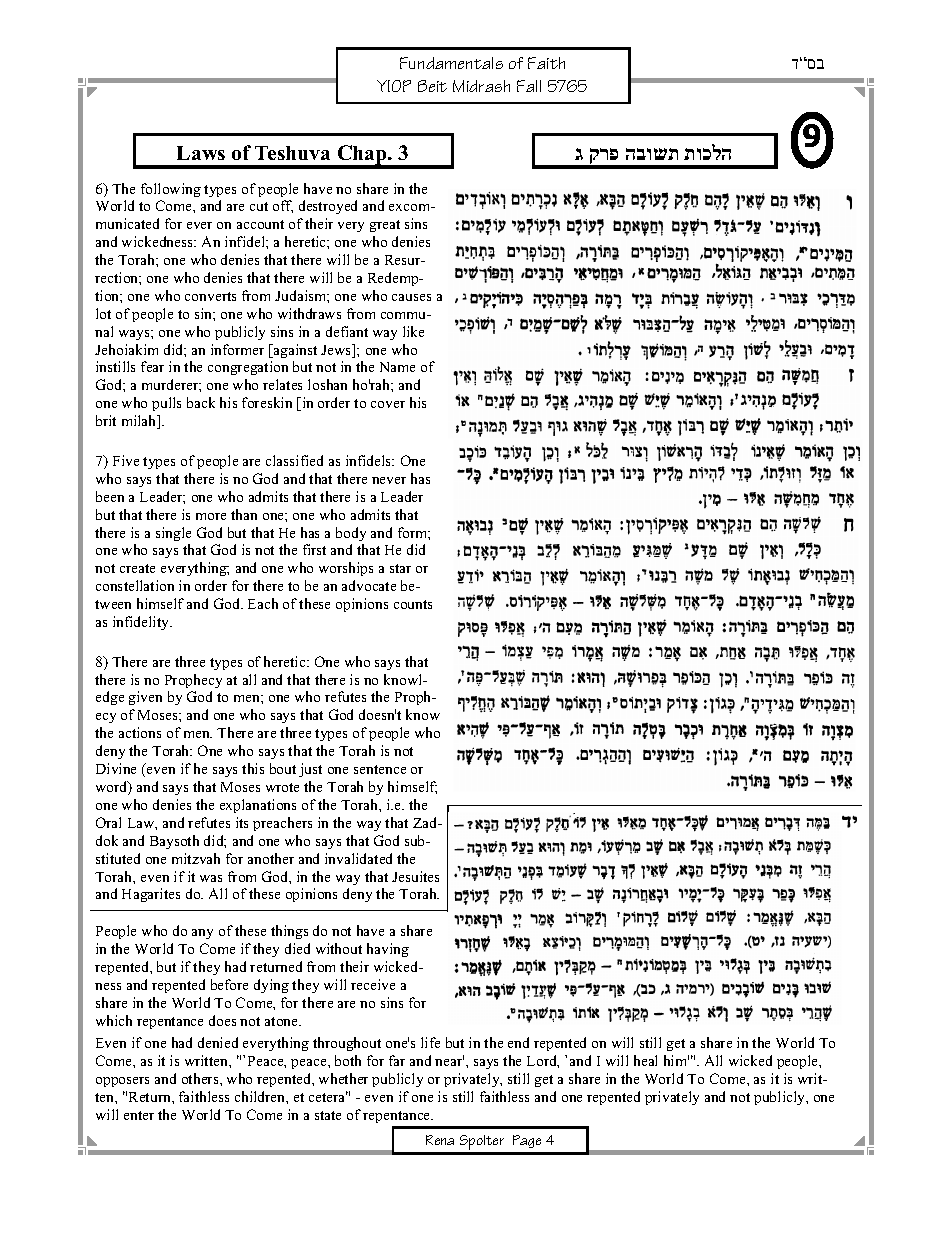 The image size is (952, 1233). Describe the element at coordinates (388, 404) in the image. I see `cover` at that location.
